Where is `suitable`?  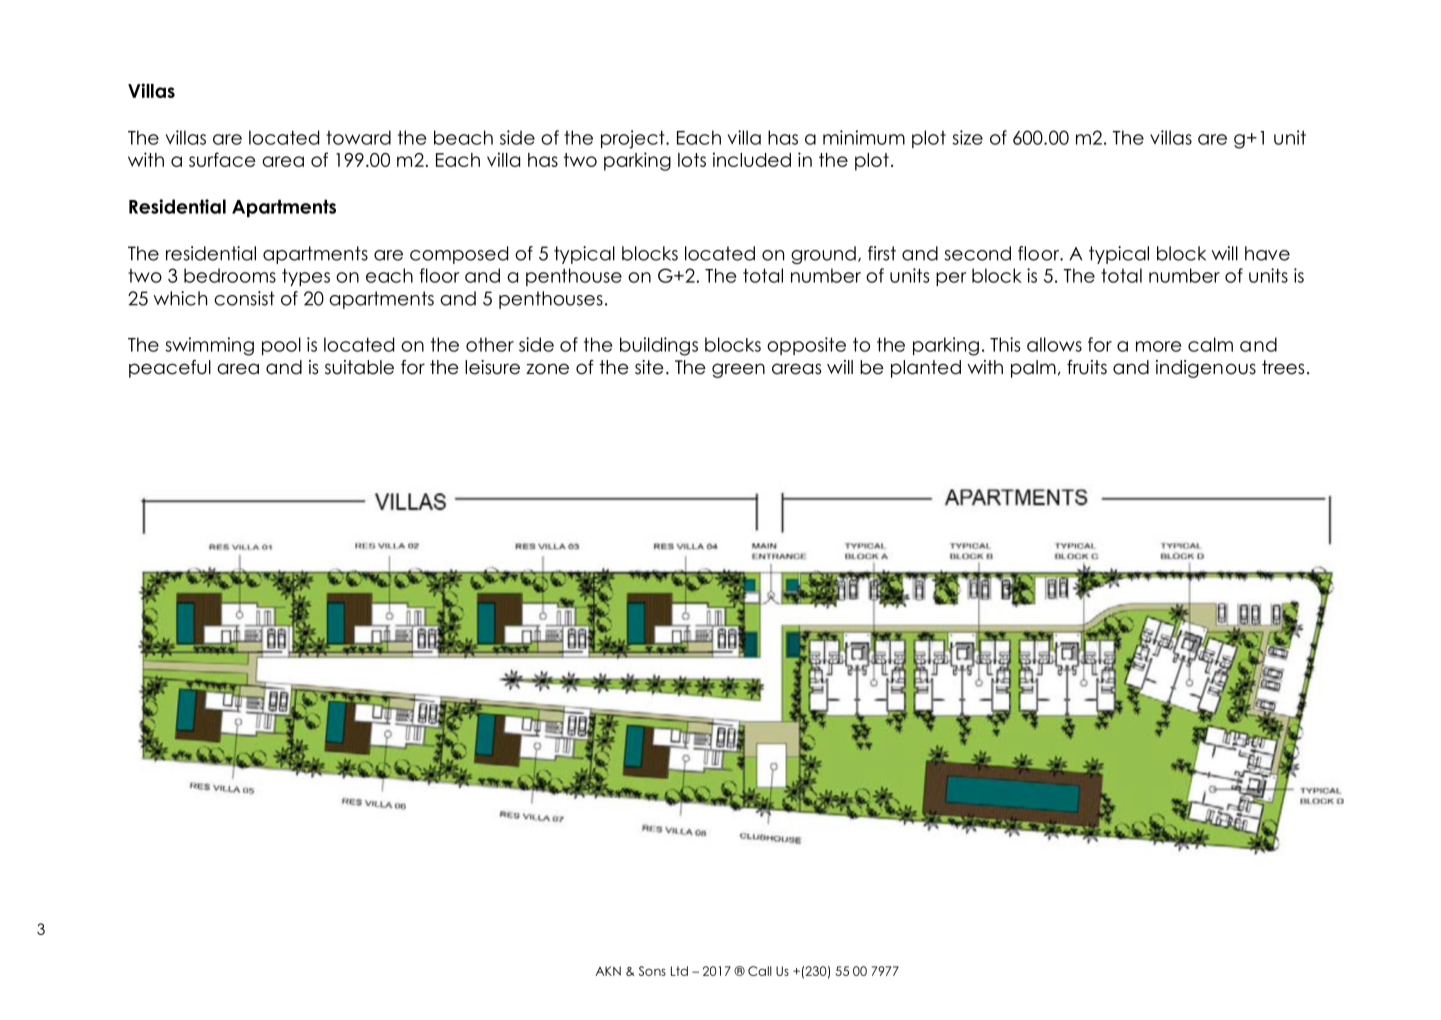 suitable is located at coordinates (359, 367).
